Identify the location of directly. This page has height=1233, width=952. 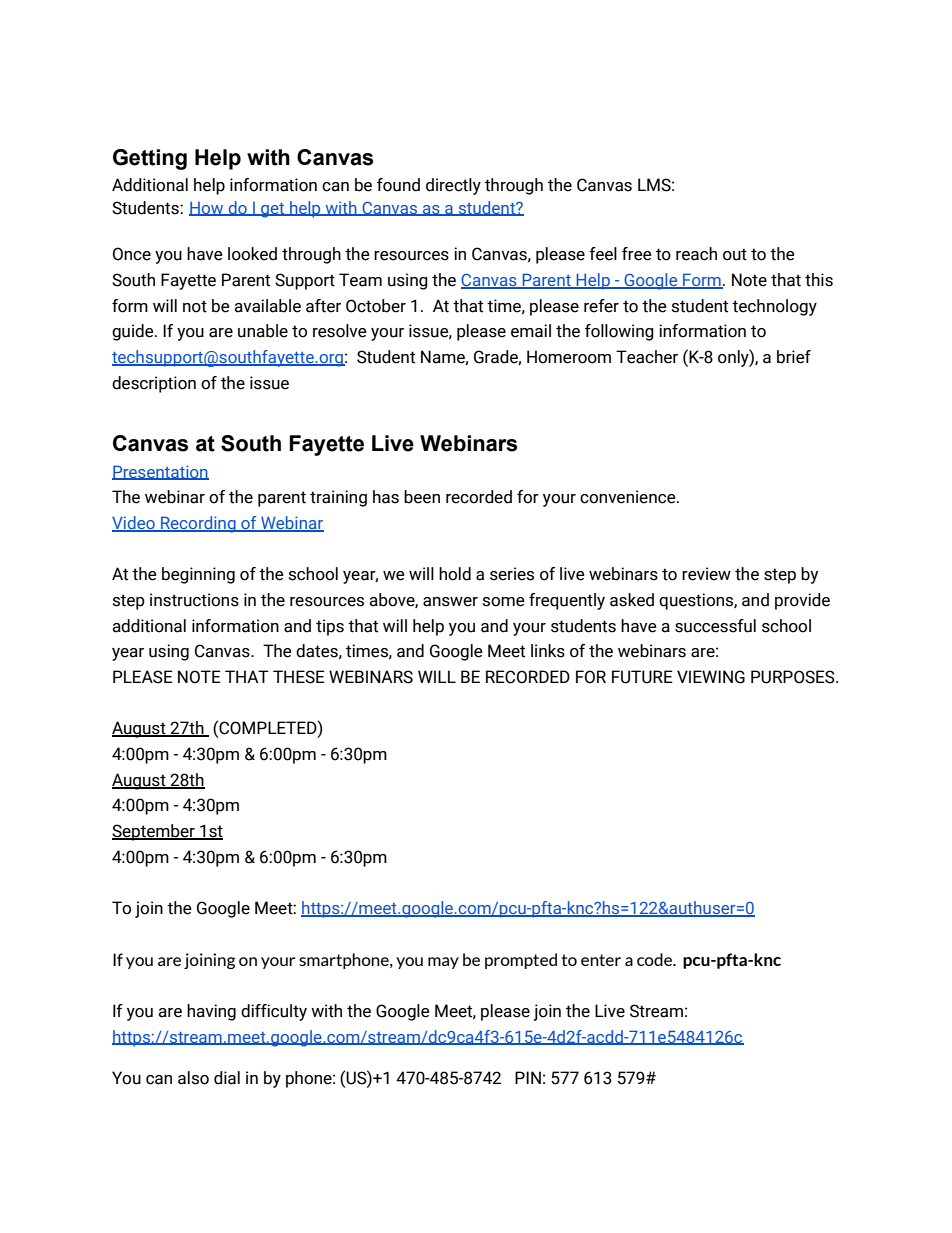
(453, 186).
